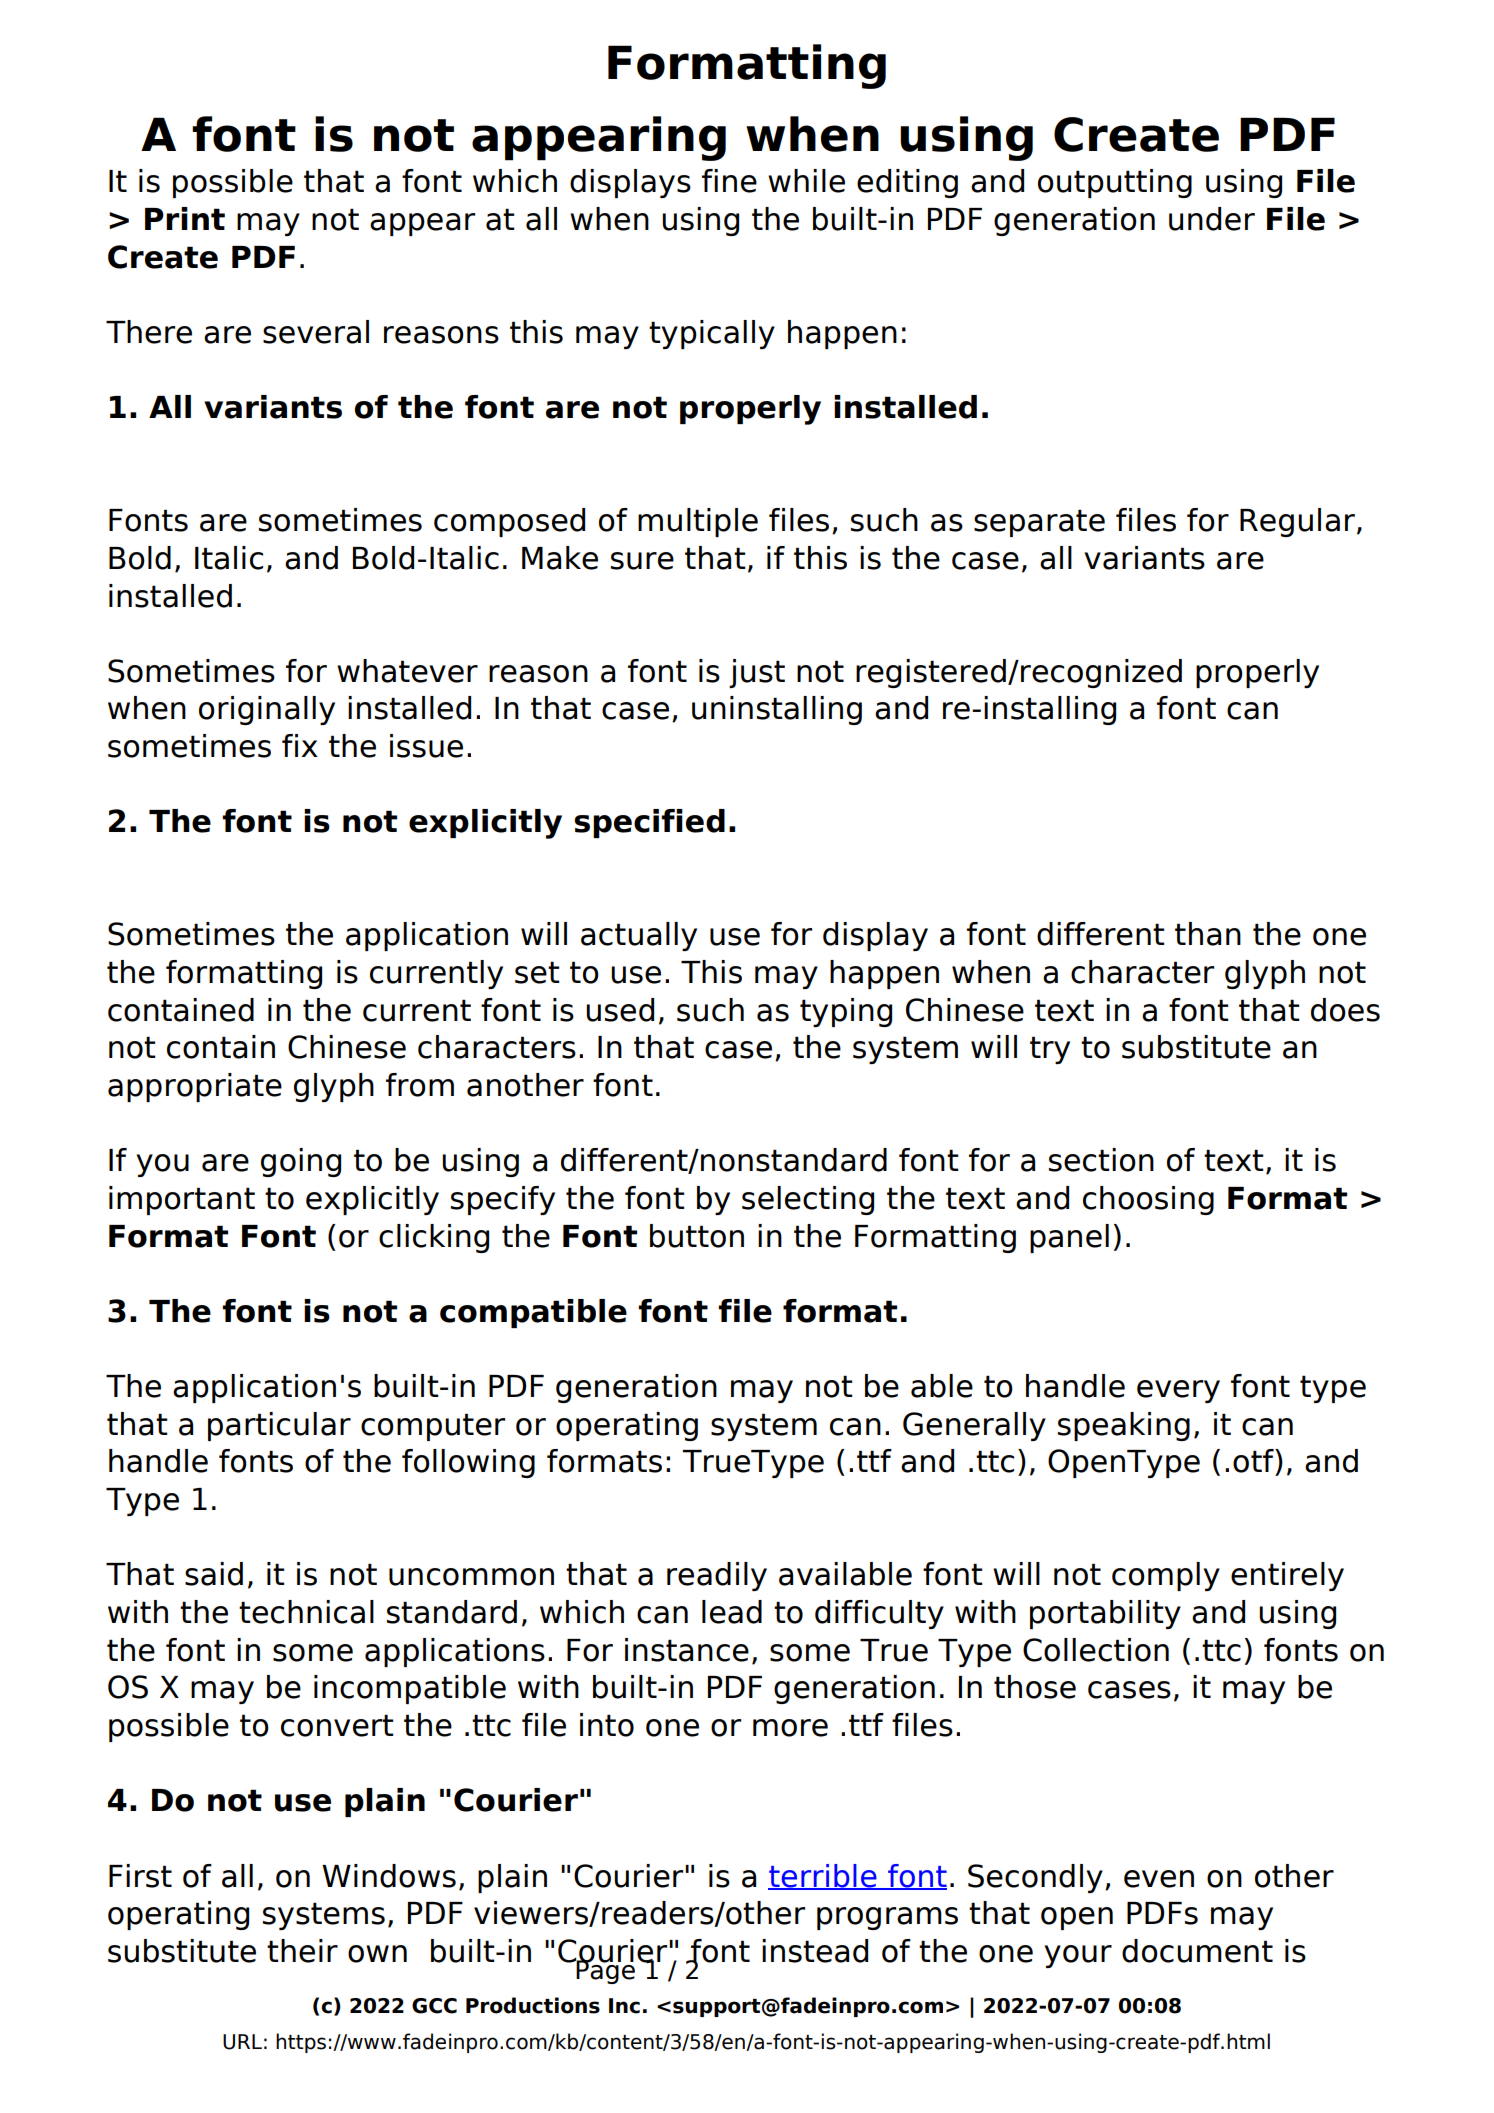 This screenshot has width=1494, height=2113. I want to click on going, so click(301, 1162).
